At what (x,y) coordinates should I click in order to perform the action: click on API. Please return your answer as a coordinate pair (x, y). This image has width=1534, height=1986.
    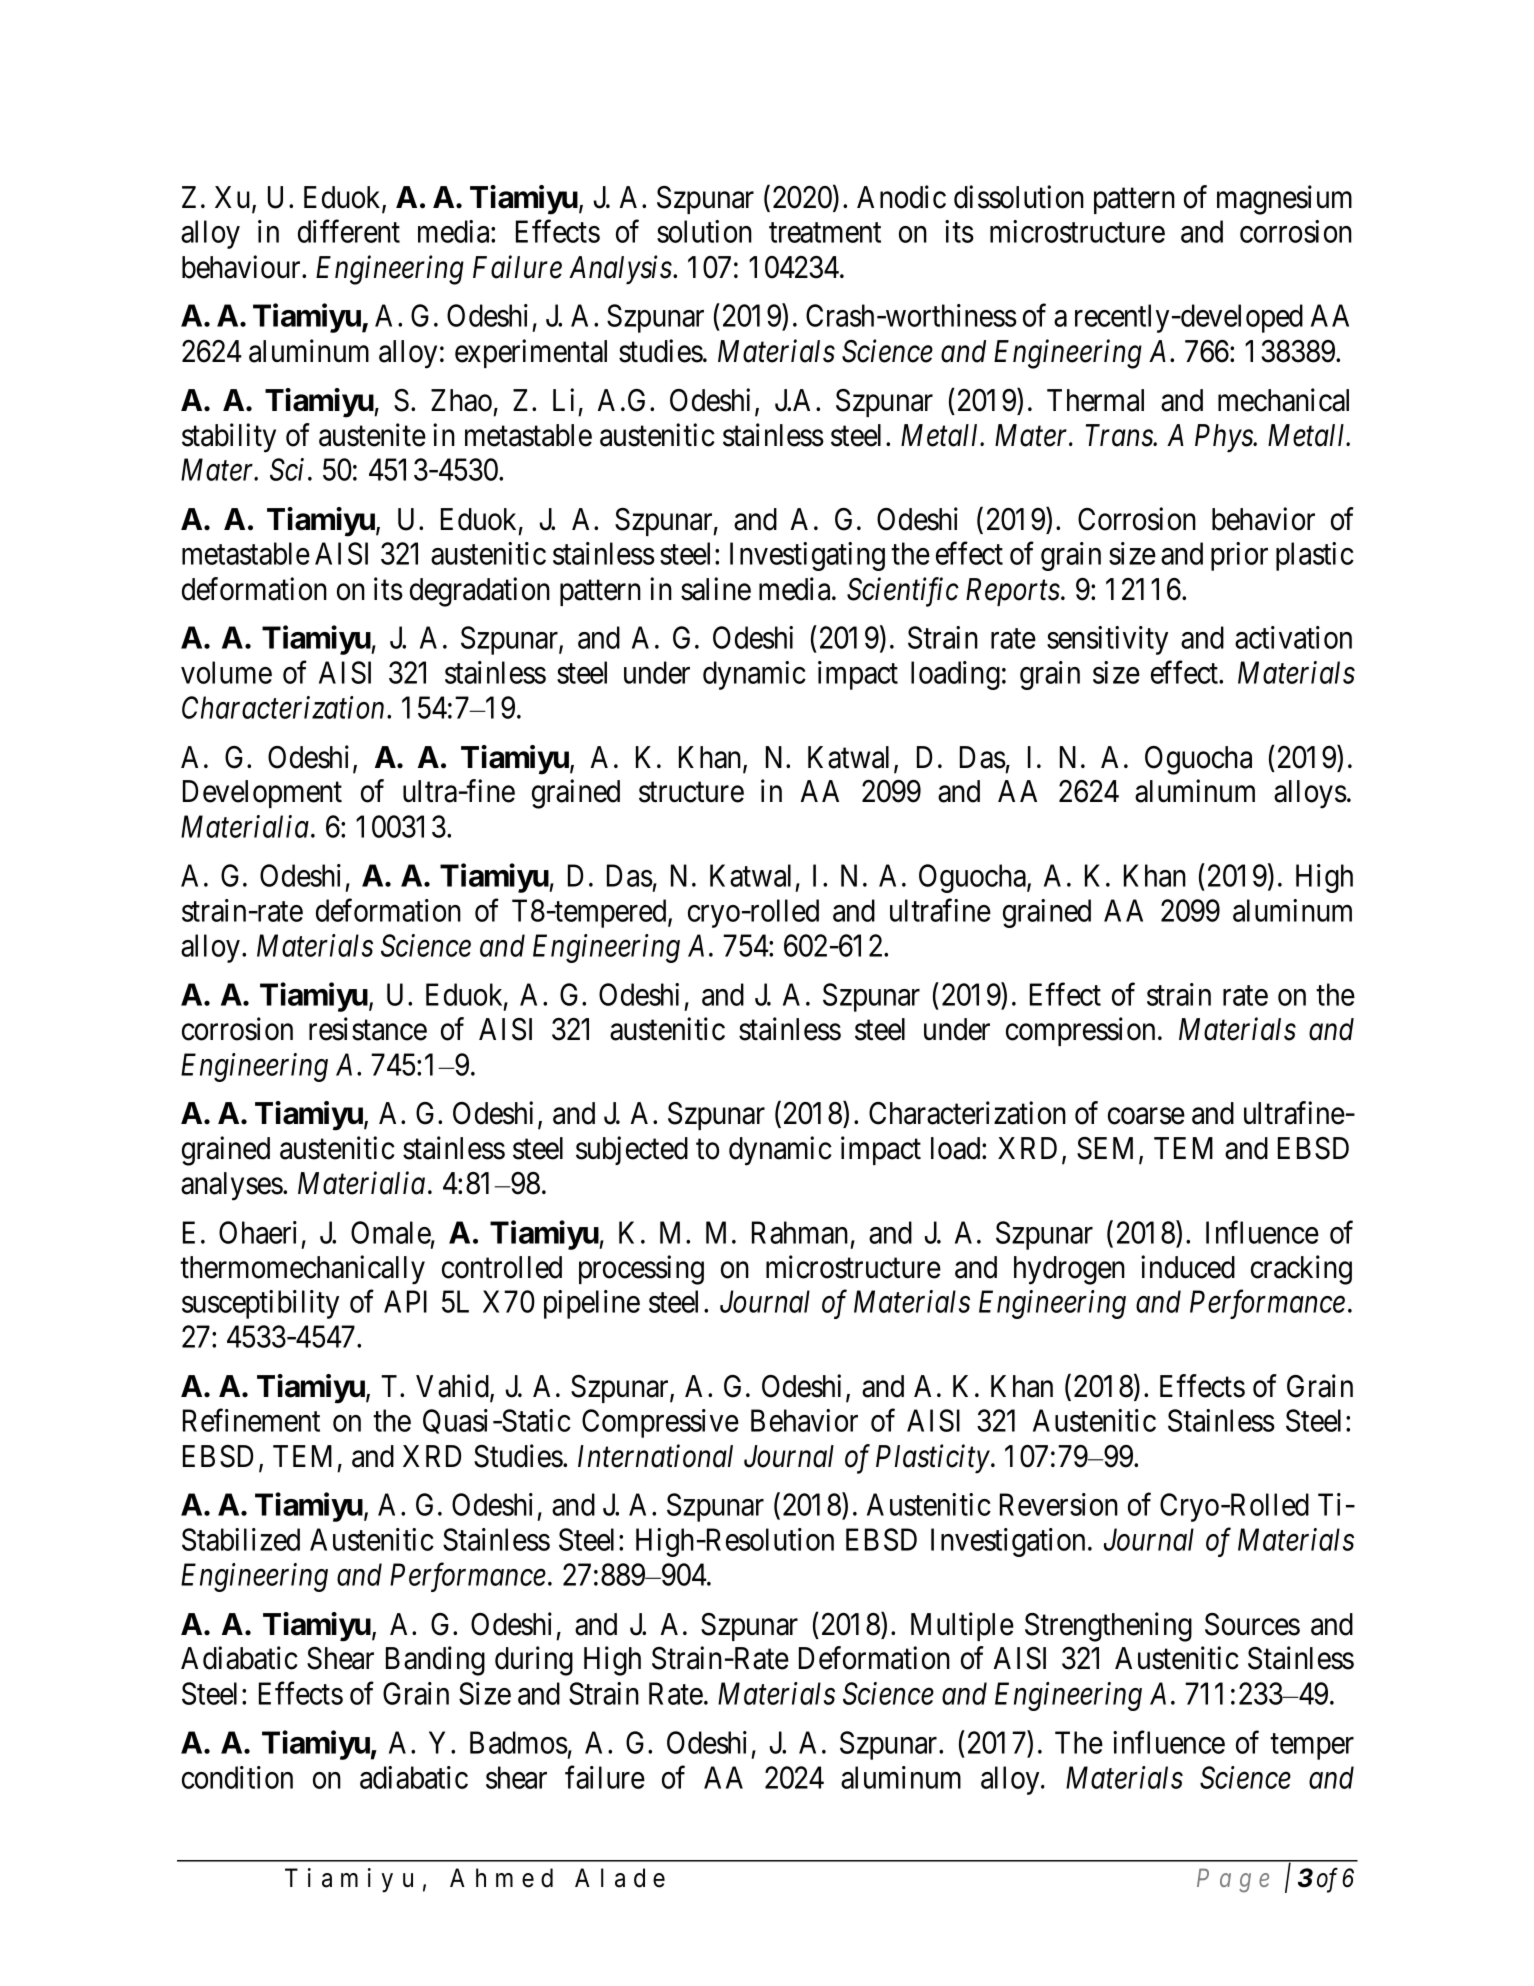
    Looking at the image, I should click on (405, 1301).
